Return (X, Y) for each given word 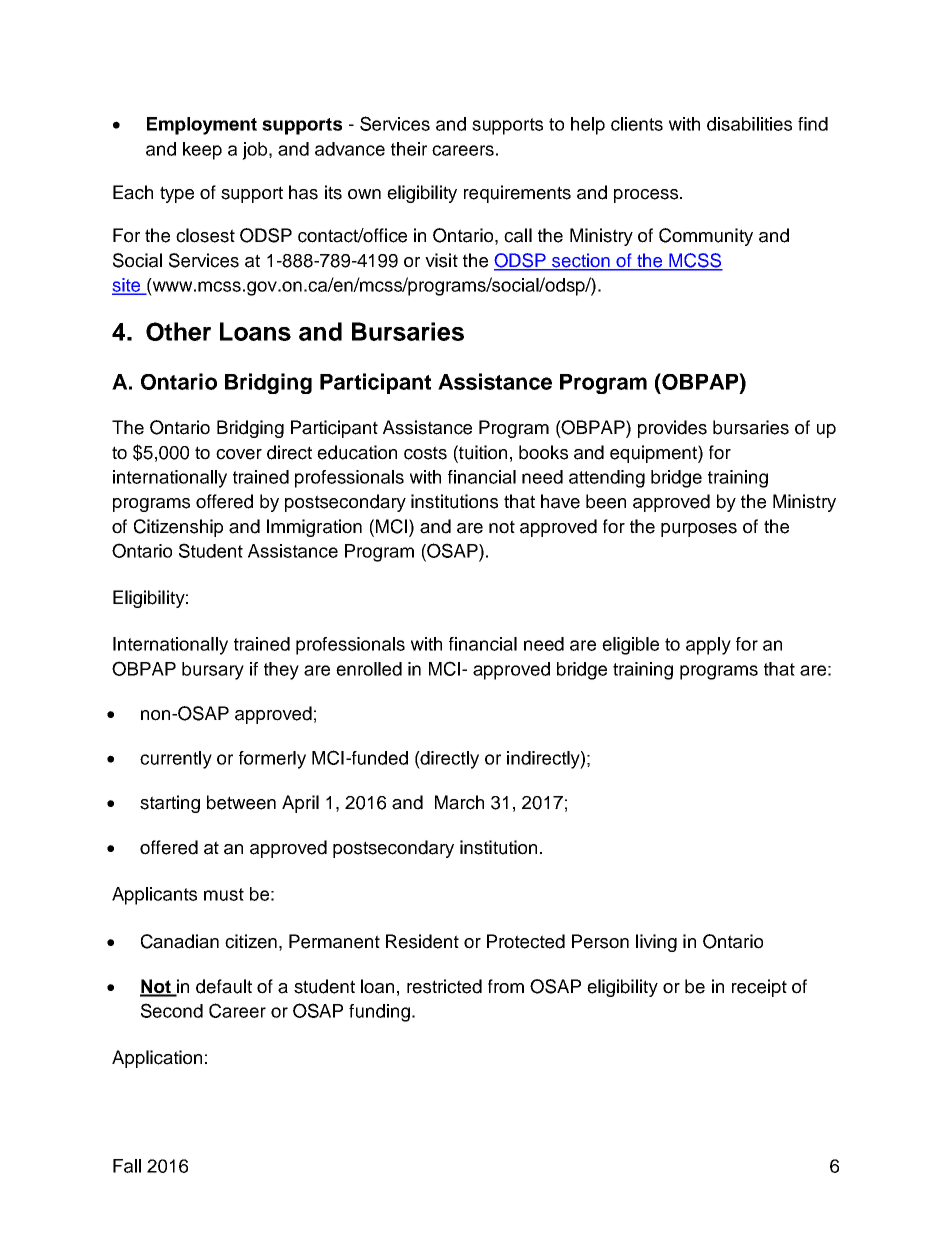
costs (425, 453)
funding (381, 1013)
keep (202, 151)
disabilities (749, 124)
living (656, 943)
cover (239, 454)
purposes (699, 530)
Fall (127, 1166)
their (409, 149)
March (459, 802)
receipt (759, 988)
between (241, 802)
